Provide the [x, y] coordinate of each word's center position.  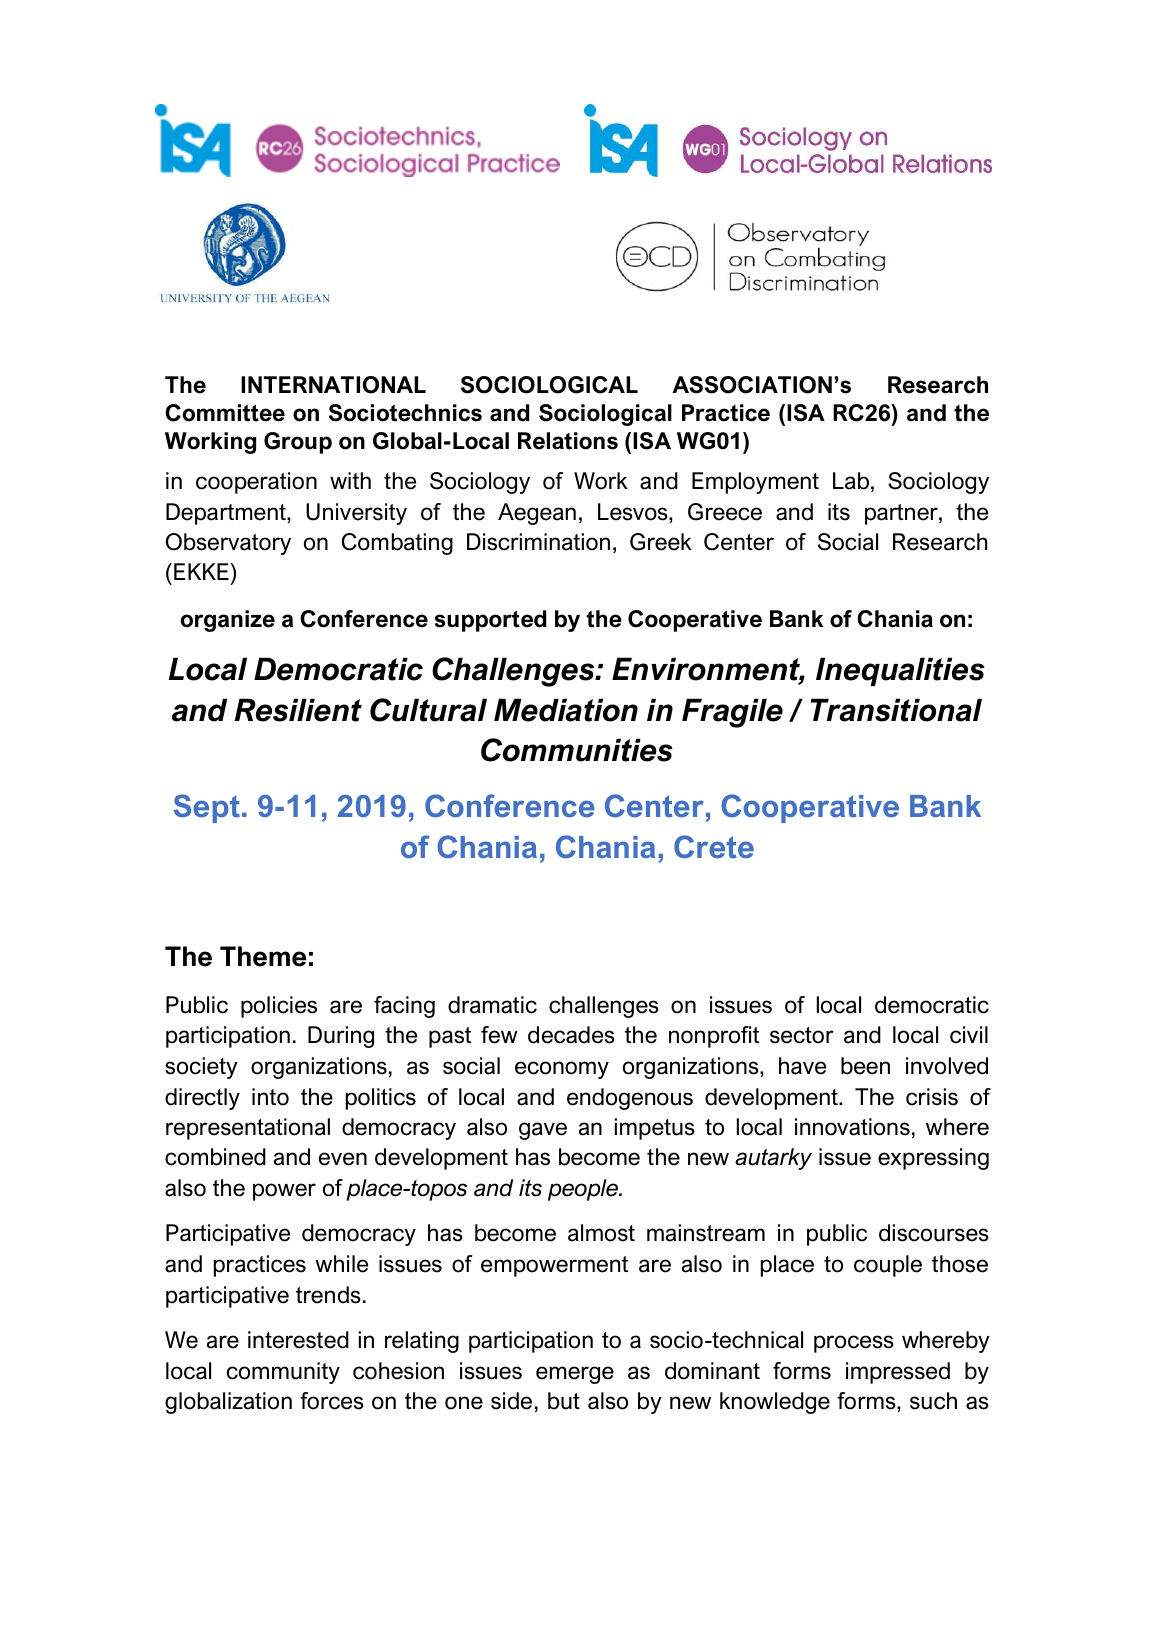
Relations [568, 441]
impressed [898, 1373]
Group [298, 443]
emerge [575, 1375]
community [283, 1373]
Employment [755, 483]
